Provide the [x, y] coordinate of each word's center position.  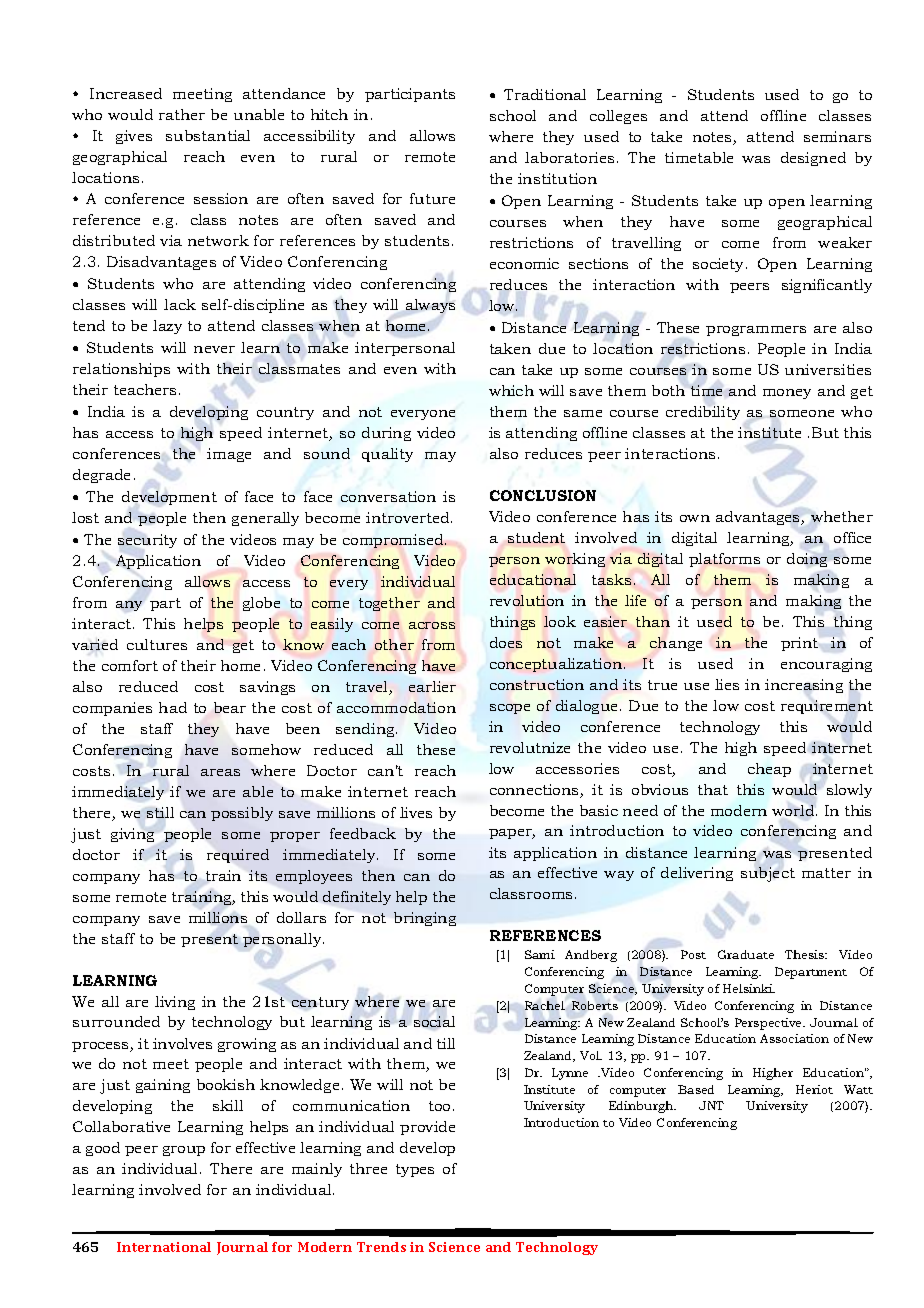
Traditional [545, 94]
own [695, 518]
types [415, 1170]
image [229, 455]
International [164, 1247]
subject [768, 874]
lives [416, 812]
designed [813, 159]
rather [182, 114]
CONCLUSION [543, 495]
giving [132, 835]
